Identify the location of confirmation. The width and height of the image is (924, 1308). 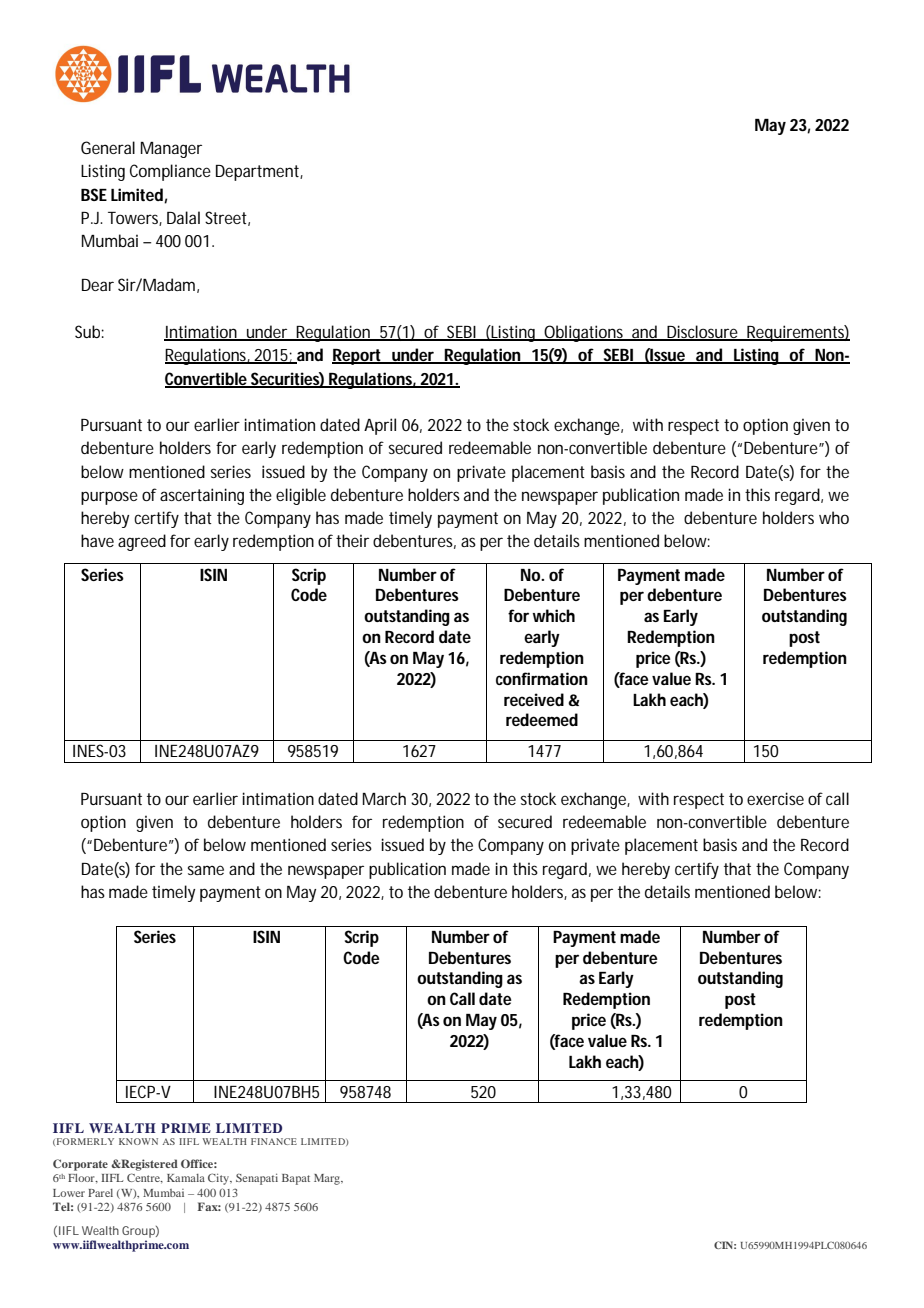
(542, 678).
